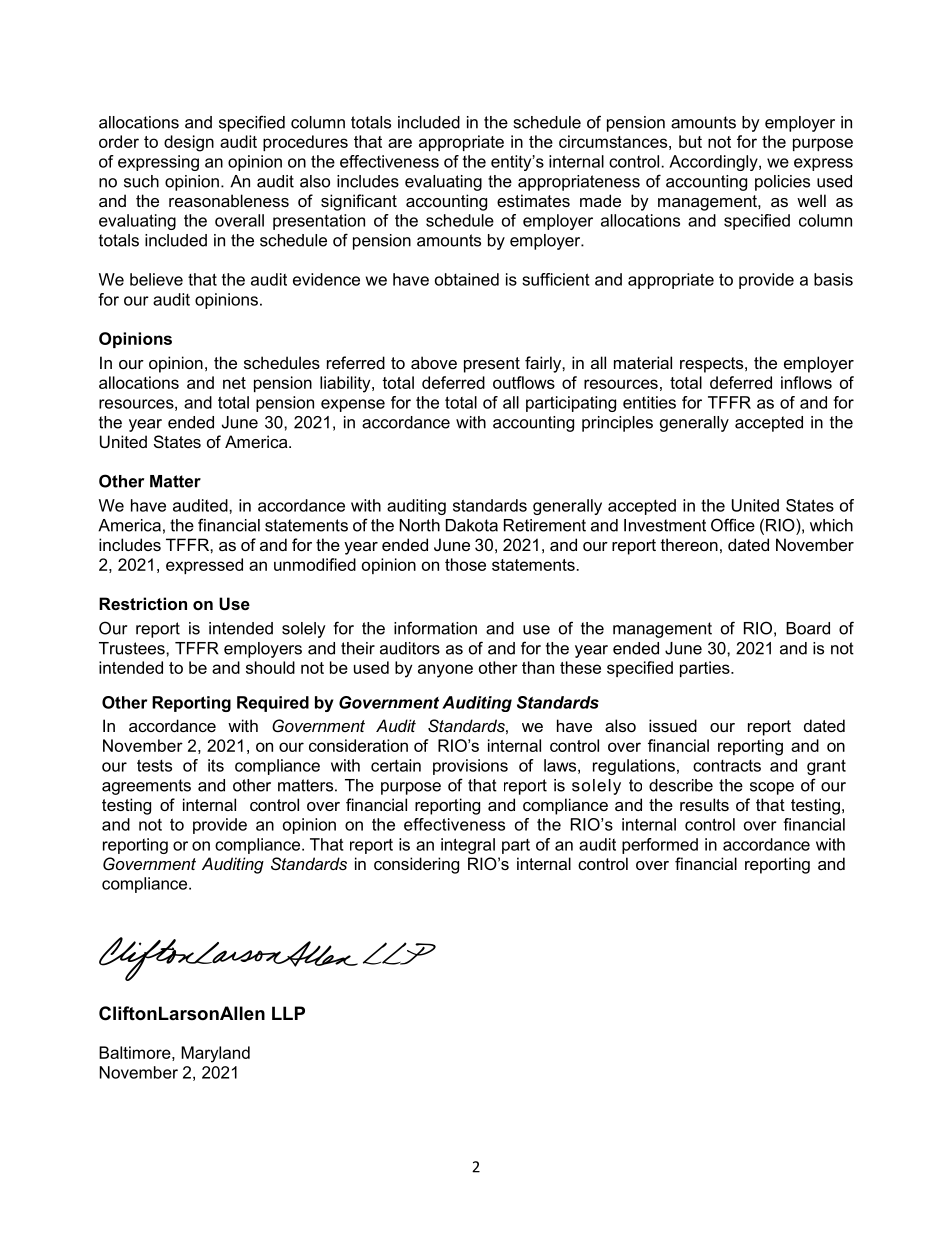 This image has height=1233, width=952. I want to click on Accordingly, so click(714, 163).
